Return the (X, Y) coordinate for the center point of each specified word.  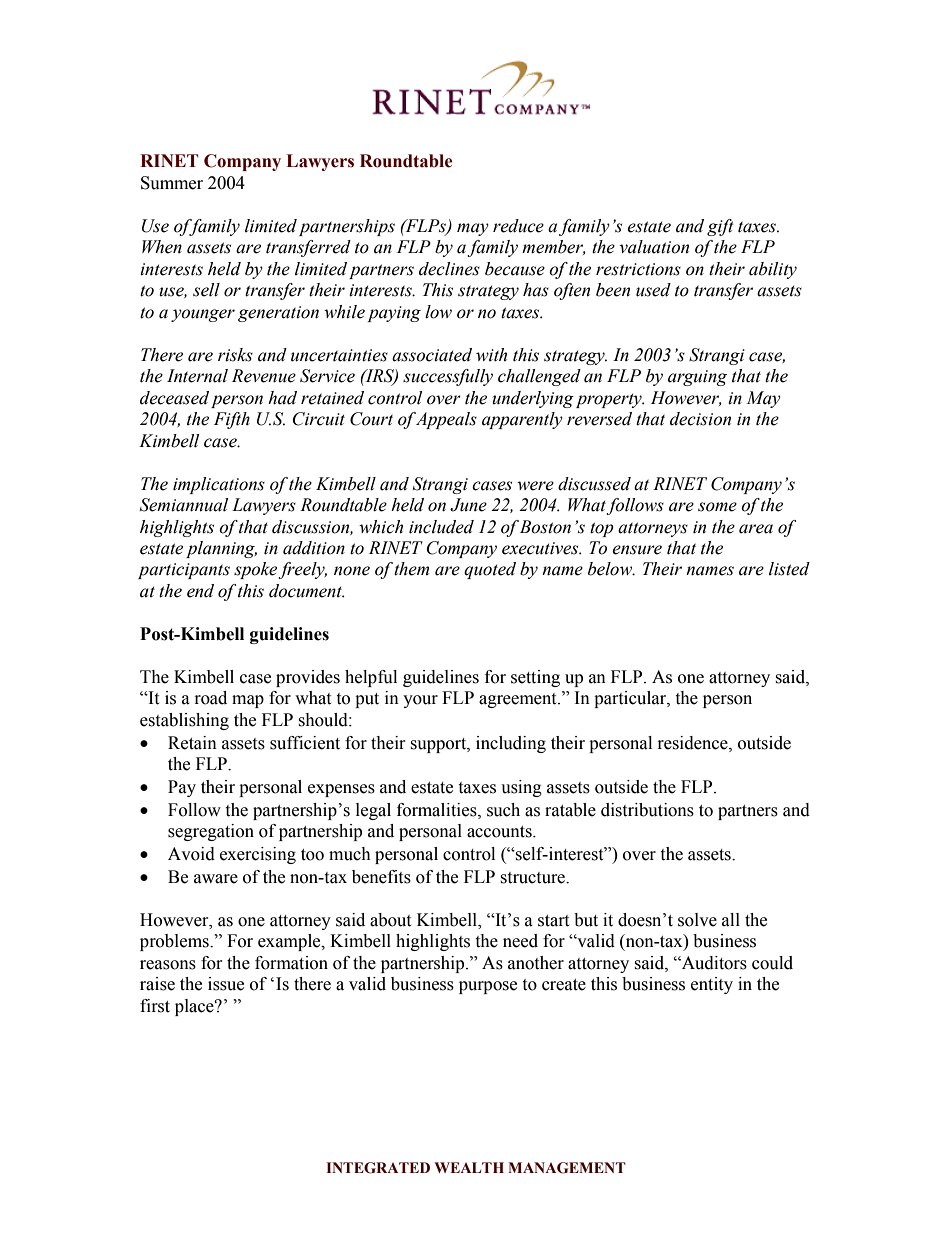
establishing (184, 721)
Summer (172, 183)
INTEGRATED (378, 1168)
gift (720, 227)
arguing (697, 378)
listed (789, 569)
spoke (257, 570)
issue (226, 984)
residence (694, 743)
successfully (448, 377)
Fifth (232, 420)
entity (712, 985)
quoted (490, 570)
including (511, 744)
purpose (488, 987)
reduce (518, 226)
